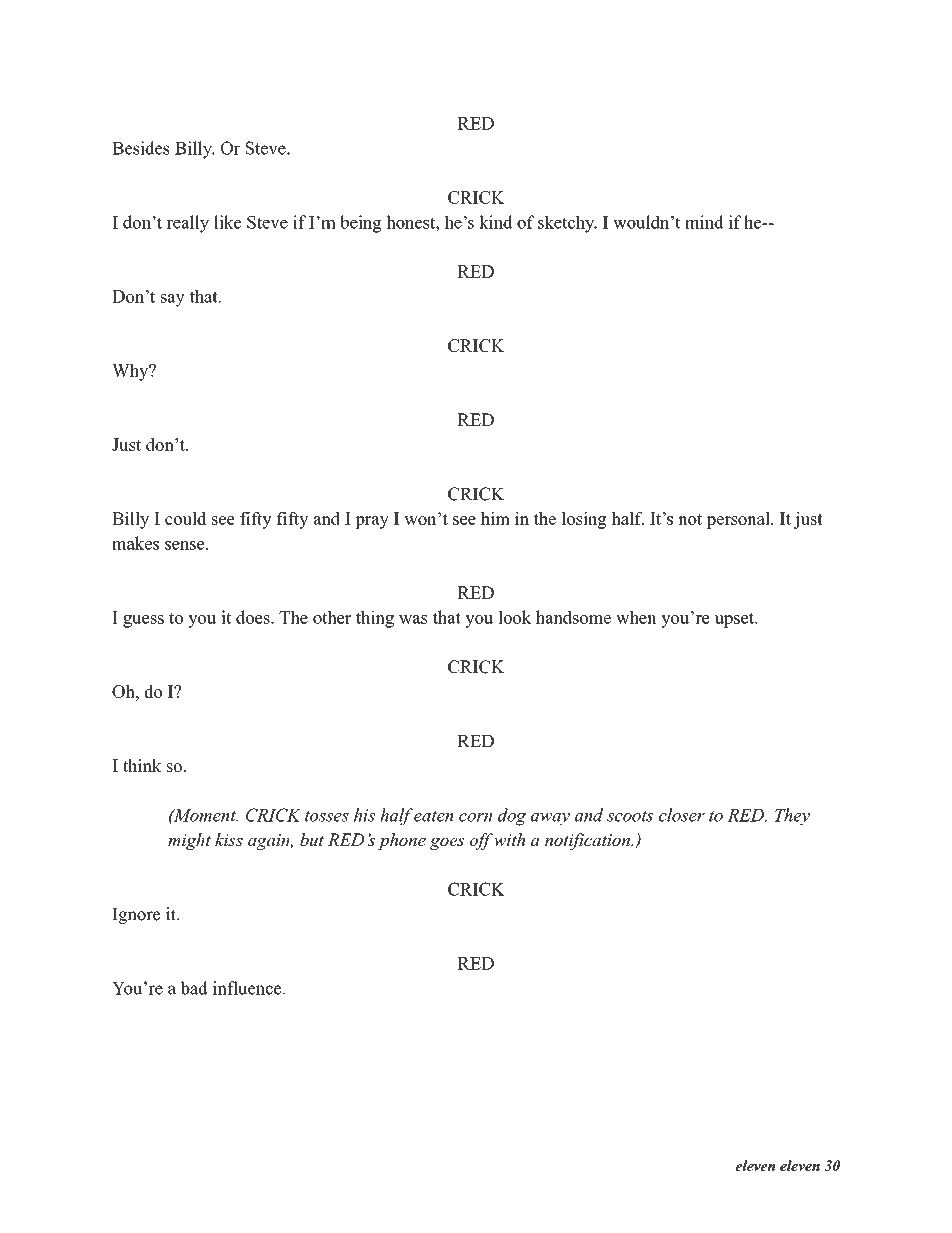 The image size is (952, 1233). Describe the element at coordinates (588, 841) in the screenshot. I see `notification` at that location.
